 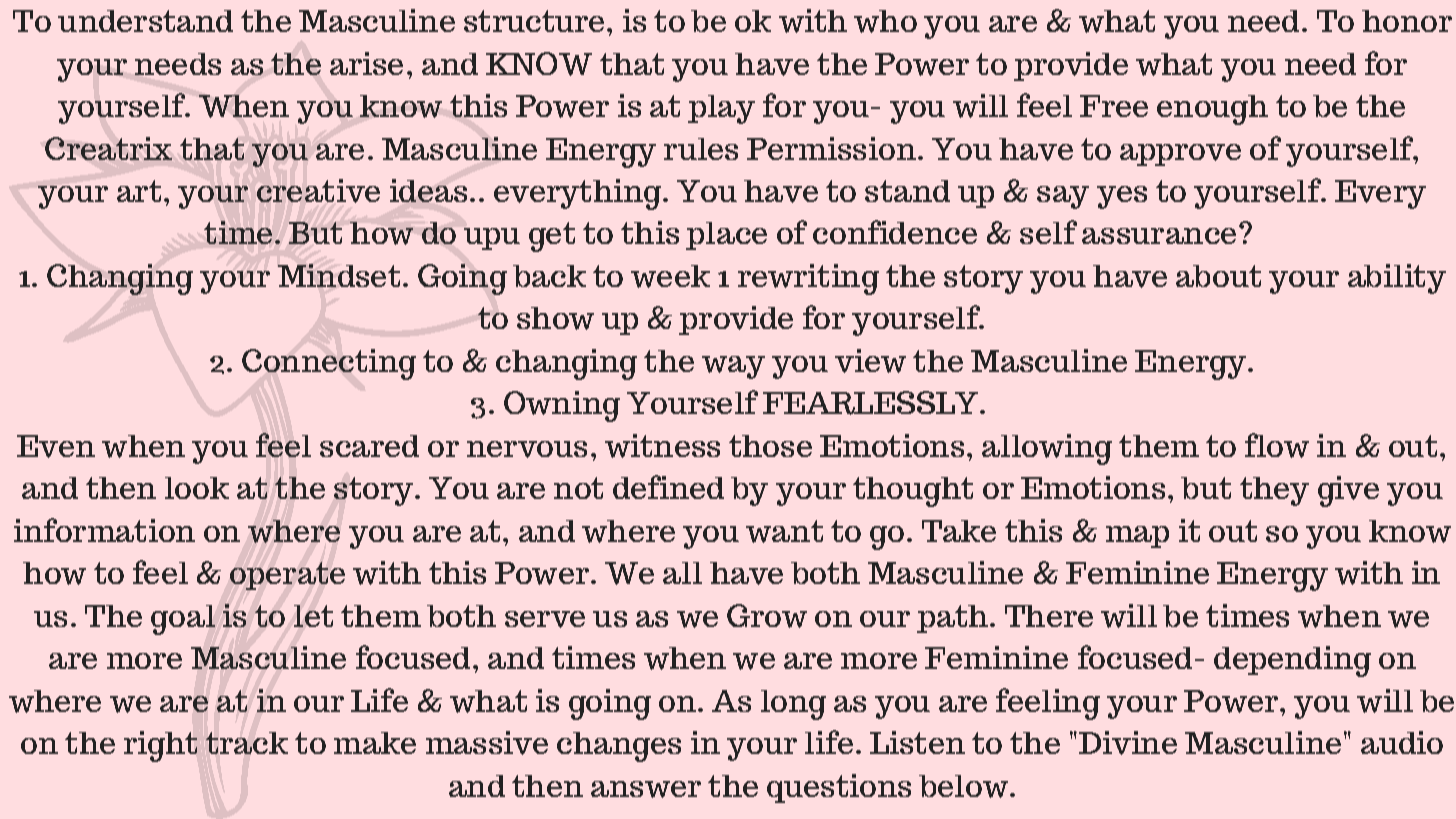 What do you see at coordinates (247, 743) in the image?
I see `track` at bounding box center [247, 743].
